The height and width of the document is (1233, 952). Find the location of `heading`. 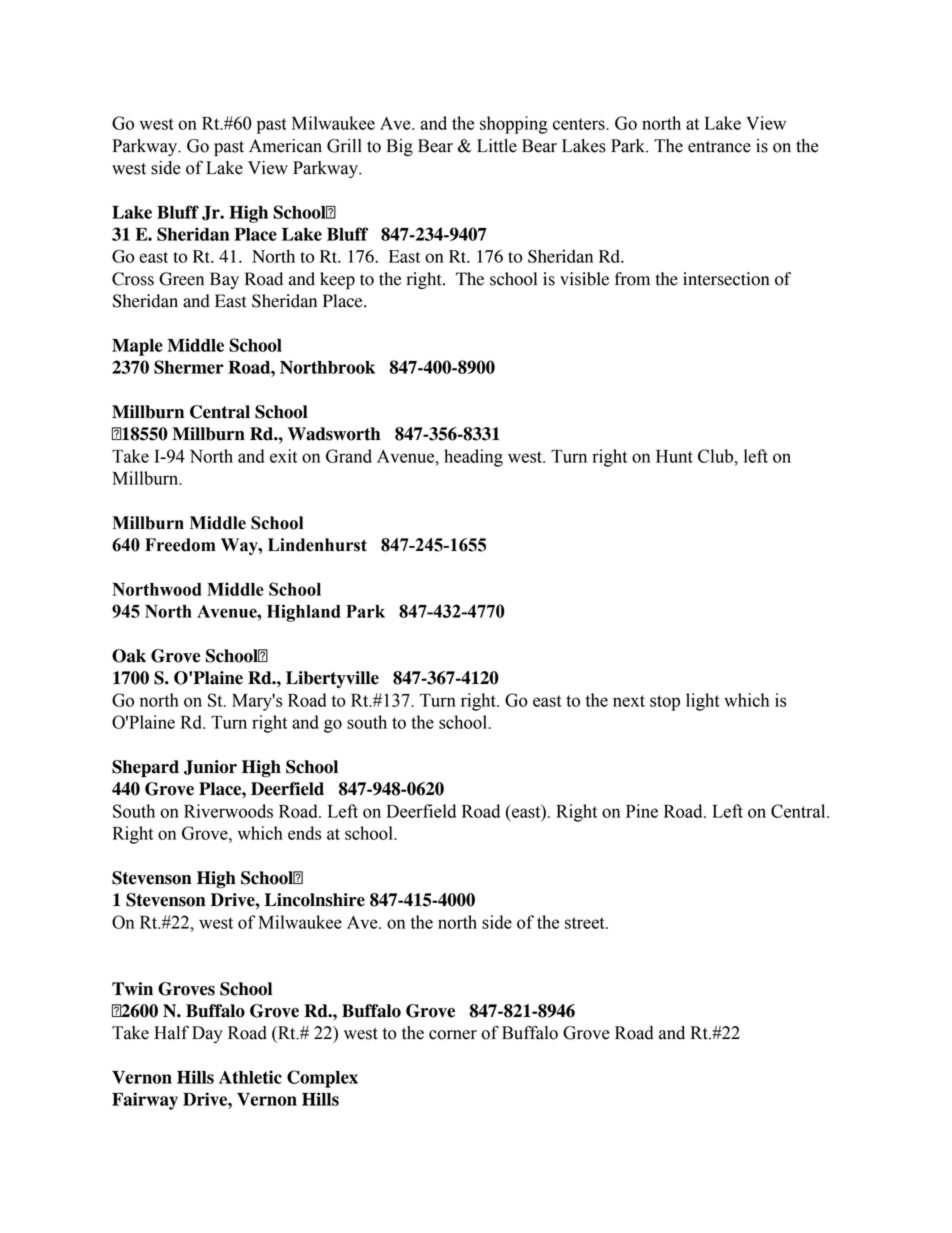

heading is located at coordinates (473, 458).
